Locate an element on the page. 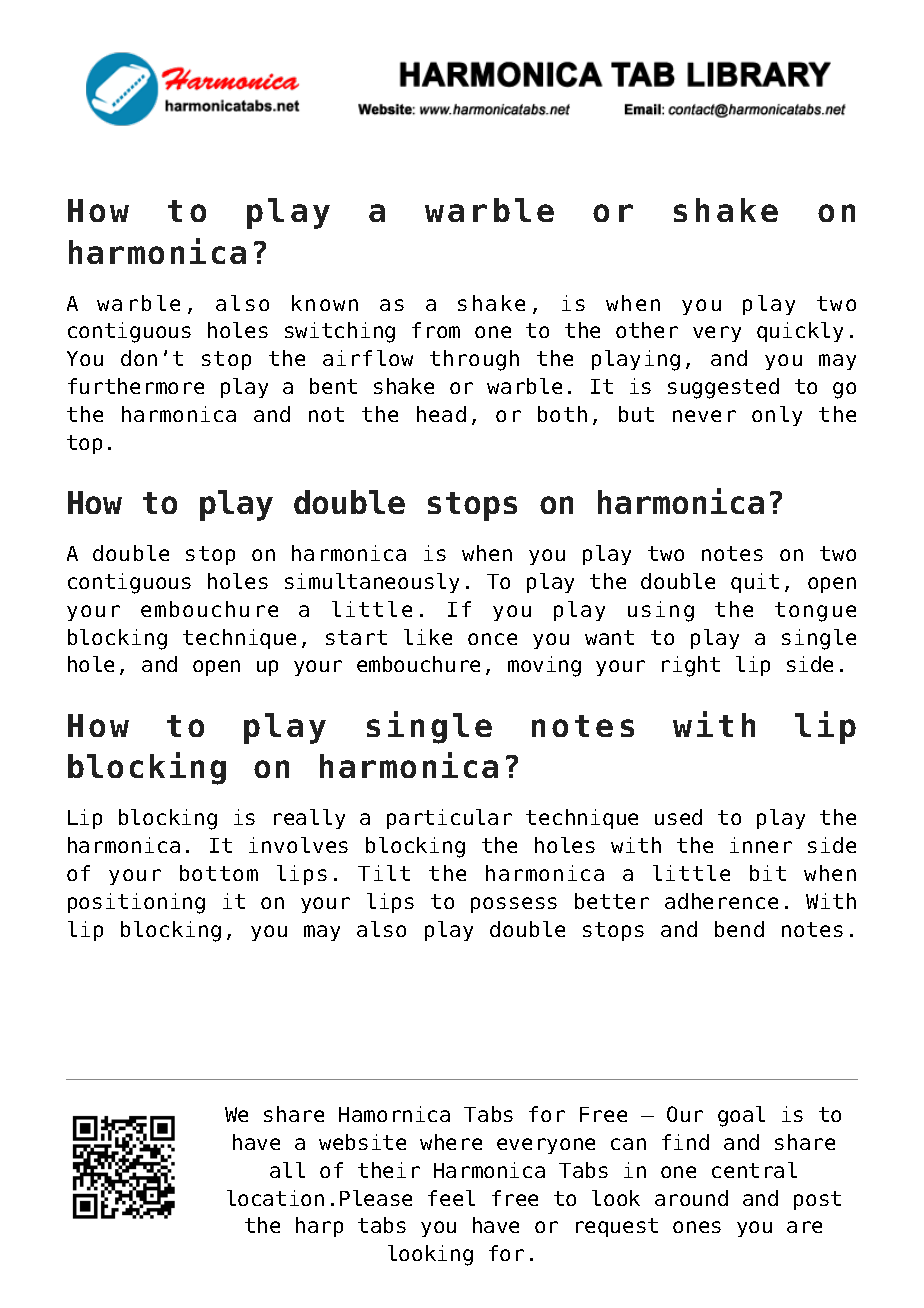 Image resolution: width=924 pixels, height=1308 pixels. harp is located at coordinates (319, 1227).
